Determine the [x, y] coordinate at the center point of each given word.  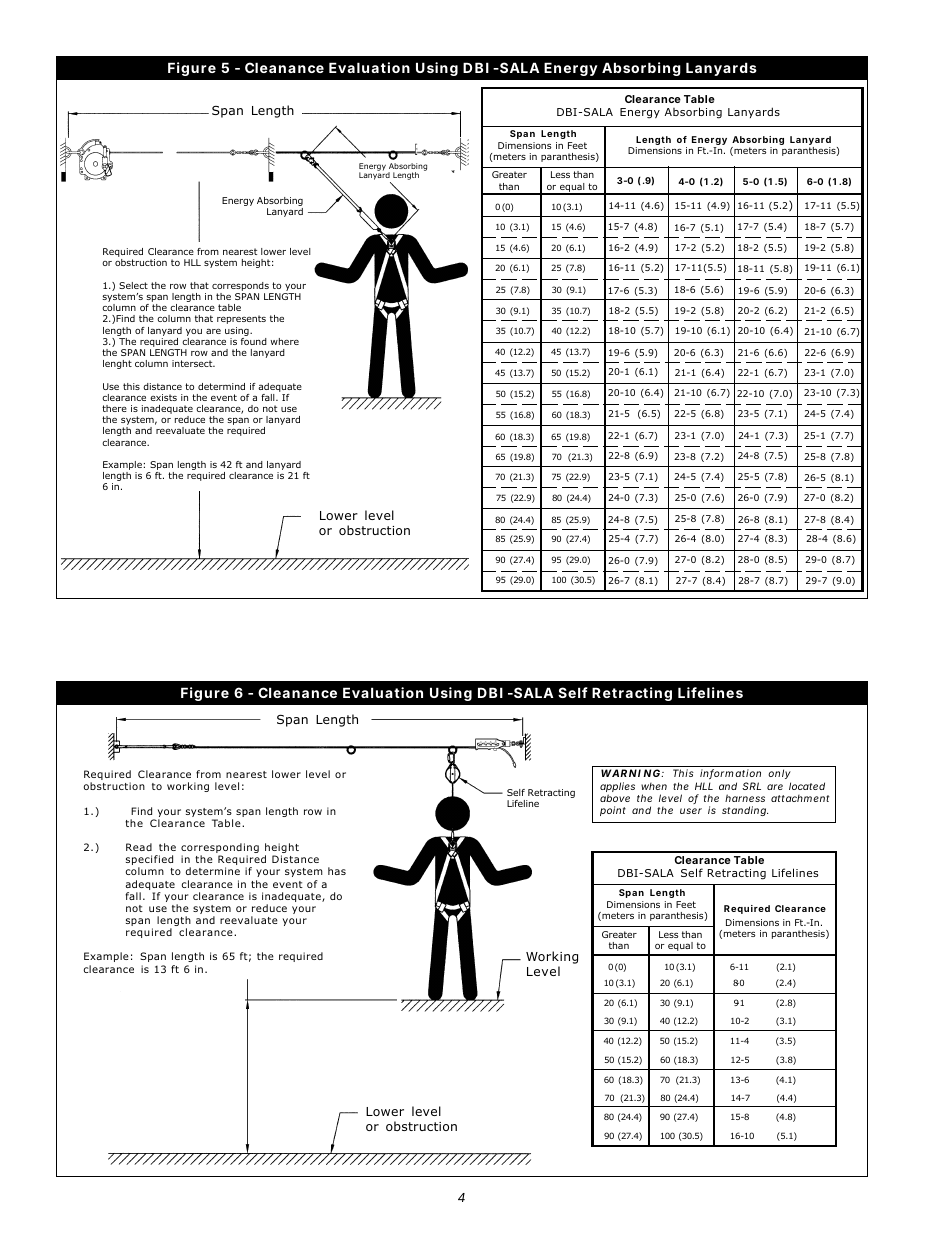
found [254, 341]
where [284, 341]
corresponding [220, 849]
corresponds [241, 288]
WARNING [630, 773]
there [114, 408]
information [730, 774]
